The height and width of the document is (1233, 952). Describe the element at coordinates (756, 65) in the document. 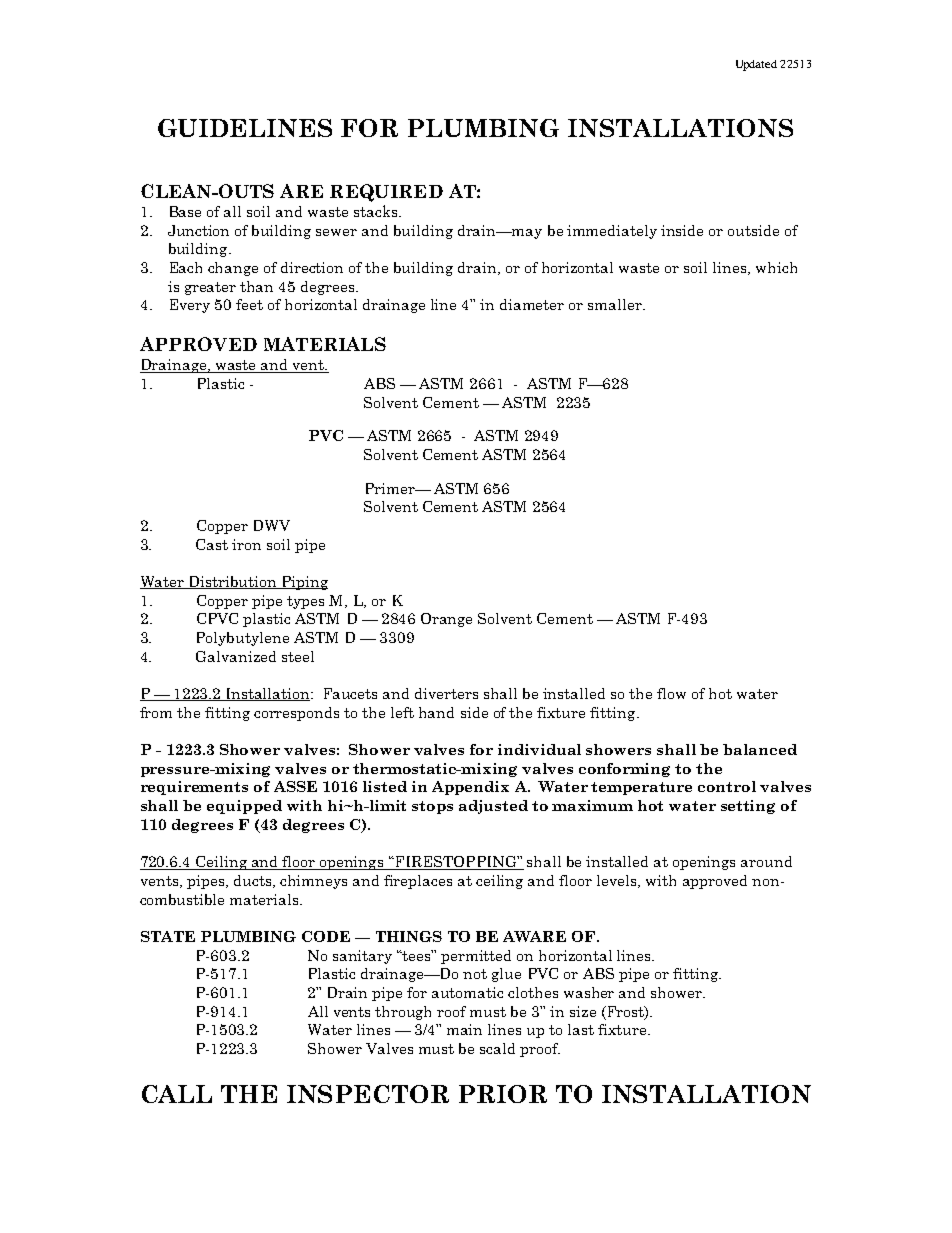

I see `Updated` at that location.
